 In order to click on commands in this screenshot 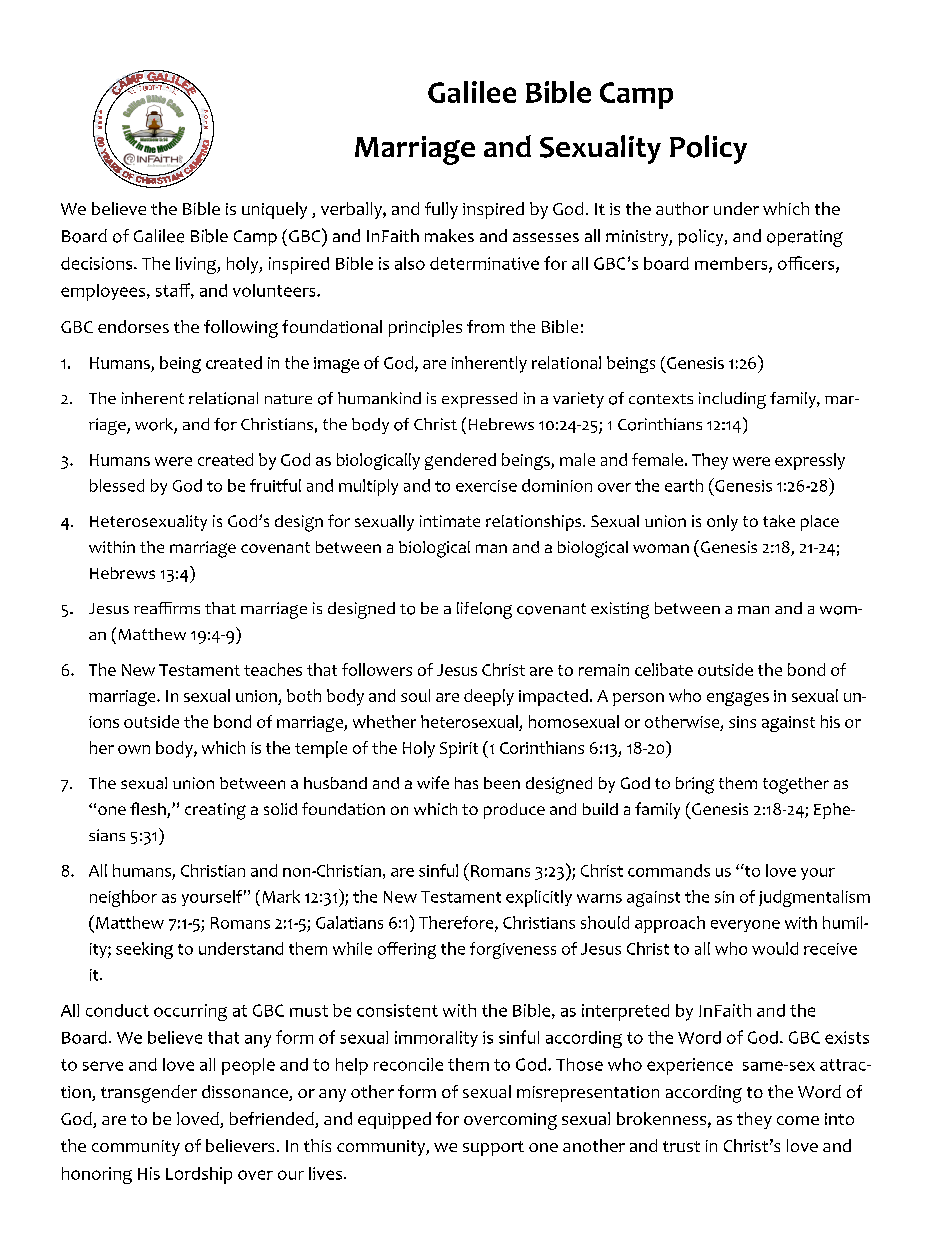, I will do `click(669, 870)`.
